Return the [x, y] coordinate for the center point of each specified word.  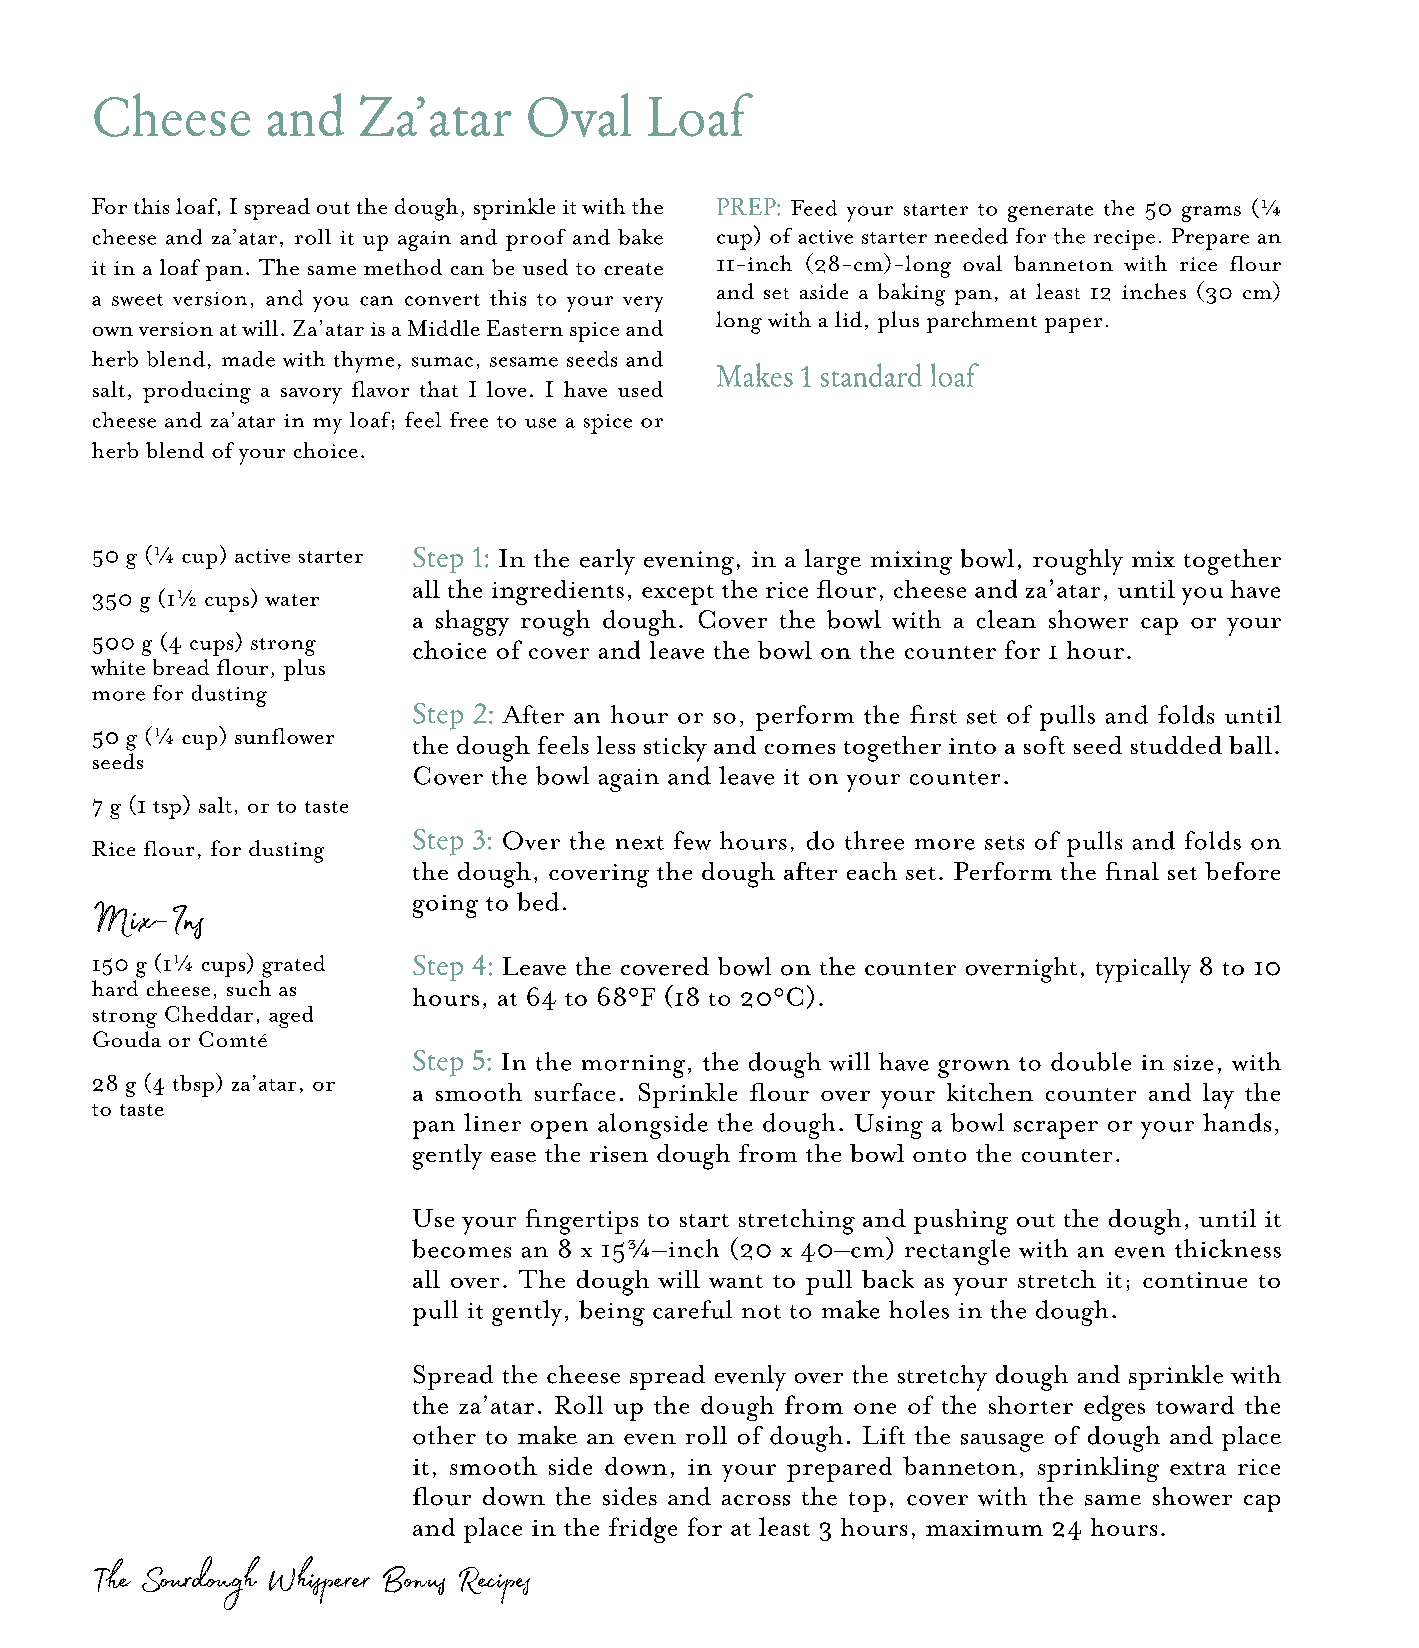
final [1132, 871]
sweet [137, 300]
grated [293, 966]
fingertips [582, 1222]
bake [640, 237]
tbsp [193, 1086]
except [678, 595]
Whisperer [319, 1580]
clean [1006, 619]
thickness [1228, 1248]
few [692, 840]
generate [1050, 213]
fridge [643, 1530]
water [292, 600]
